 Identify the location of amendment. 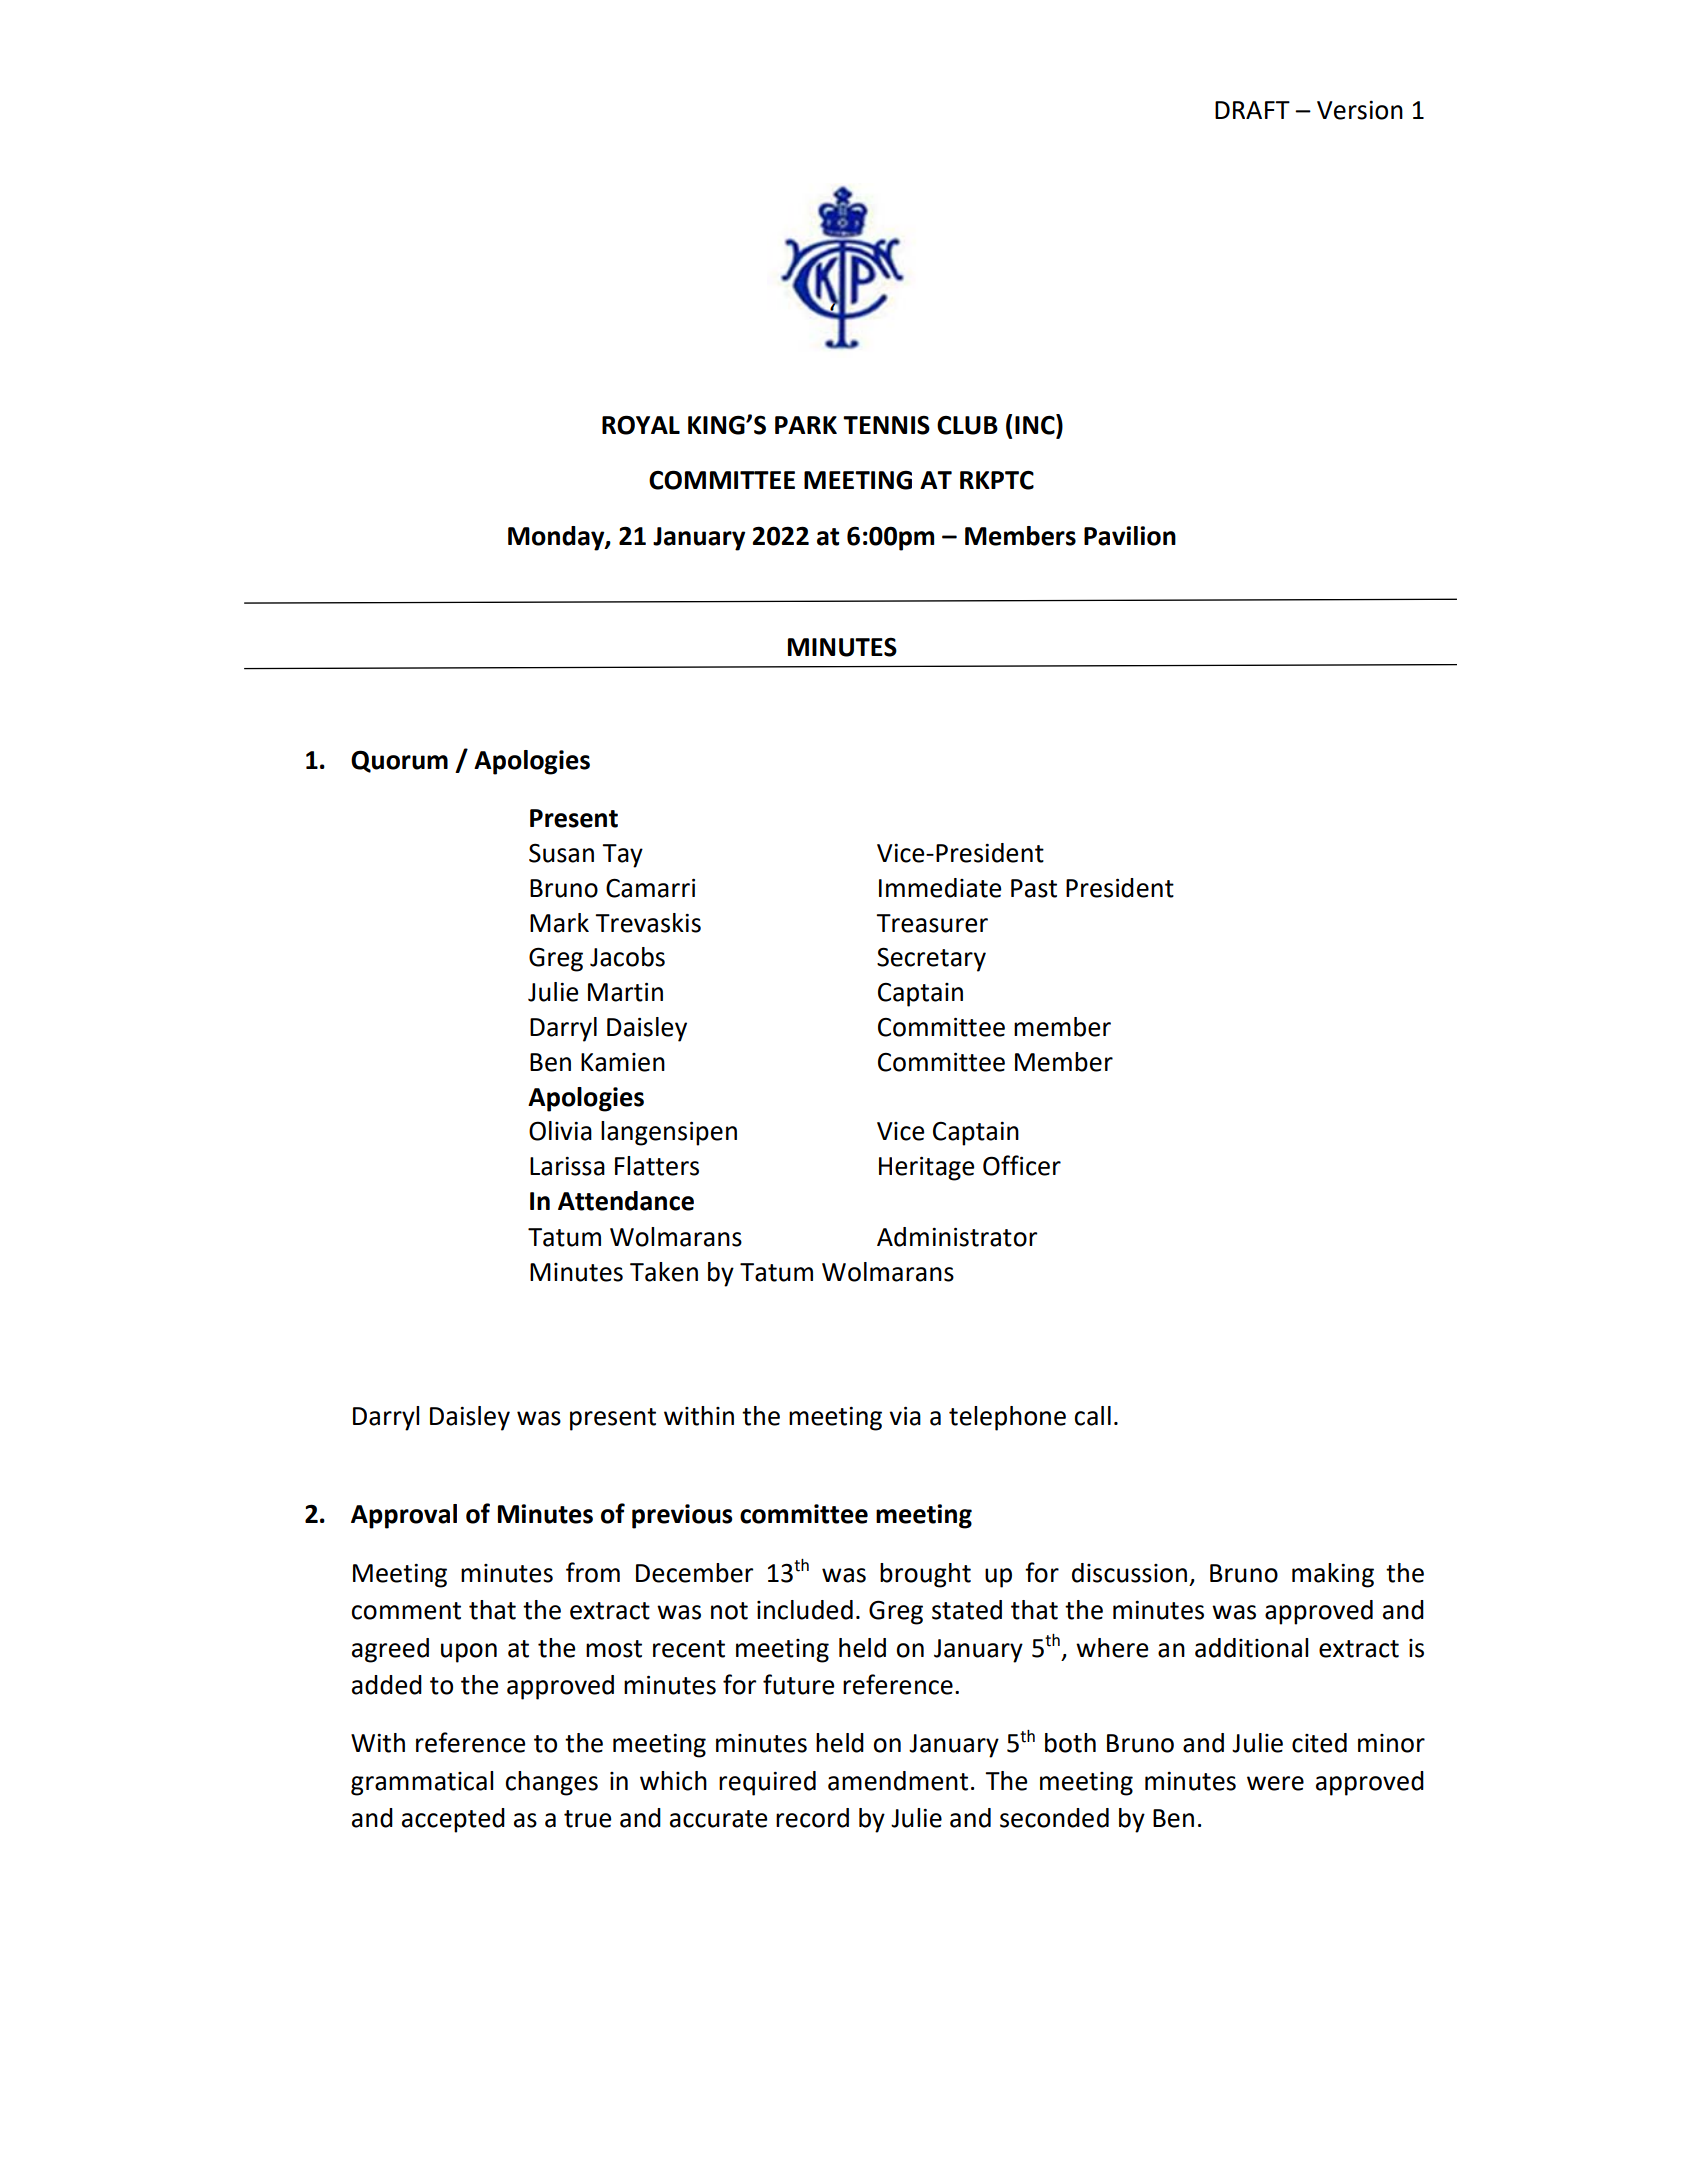
(898, 1781).
